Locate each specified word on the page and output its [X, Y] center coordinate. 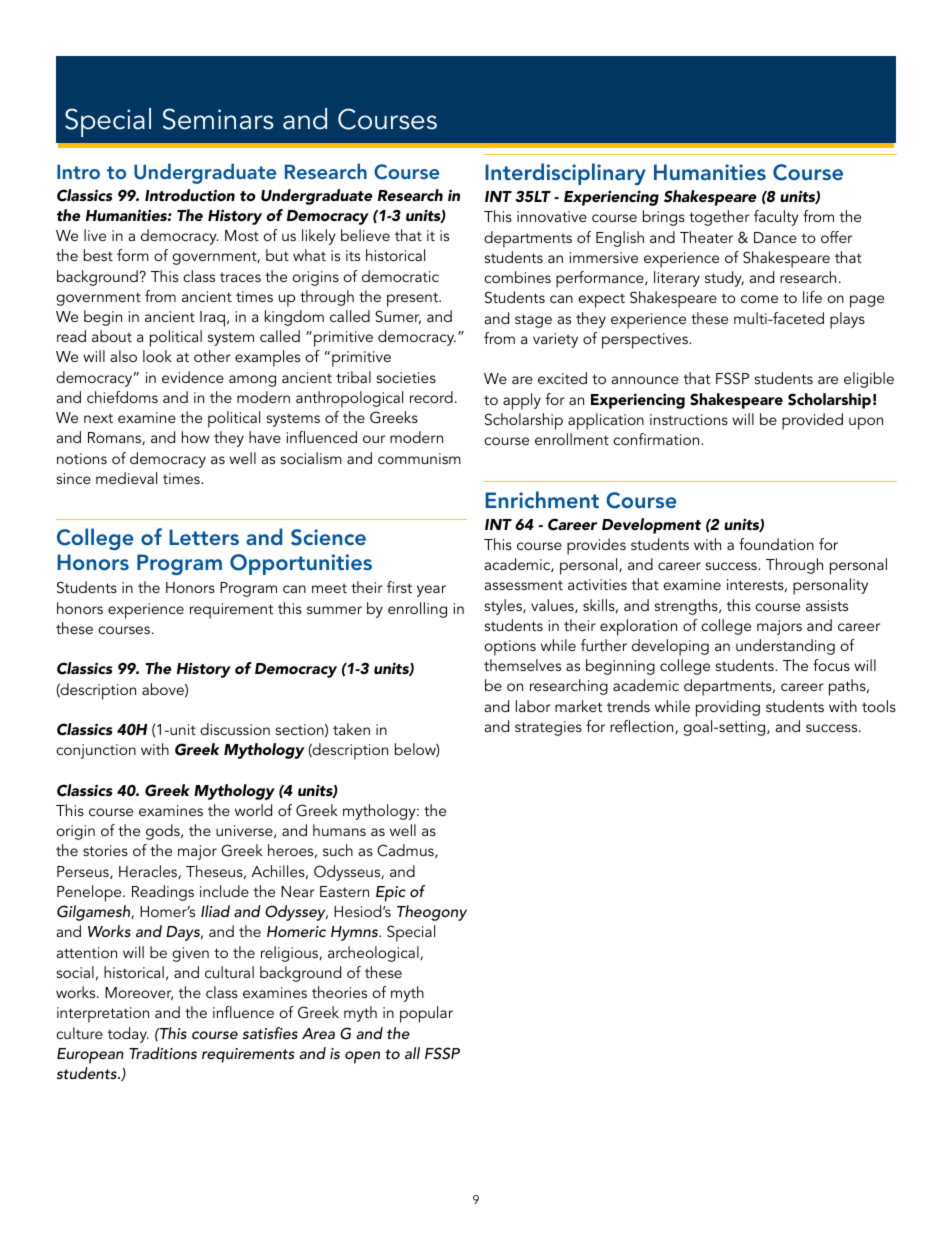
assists [827, 605]
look [157, 356]
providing [728, 708]
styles [504, 607]
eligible [869, 380]
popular [426, 1014]
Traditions [163, 1053]
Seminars [218, 119]
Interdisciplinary [565, 174]
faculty [776, 218]
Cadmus [406, 851]
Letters [204, 537]
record [431, 397]
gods [164, 832]
